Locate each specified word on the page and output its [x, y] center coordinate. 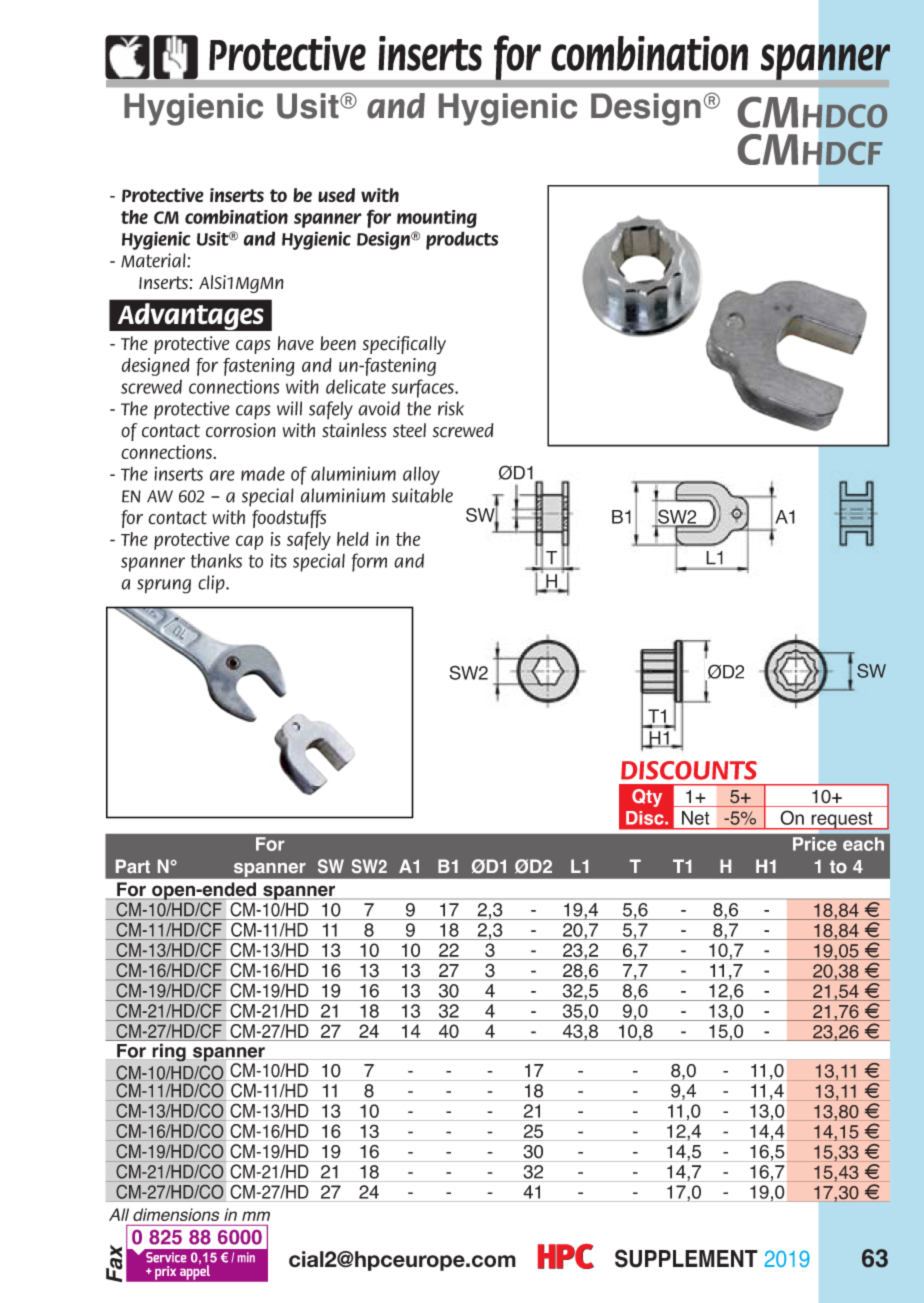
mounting [437, 219]
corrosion [241, 430]
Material [154, 260]
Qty [647, 798]
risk [451, 408]
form [369, 562]
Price [815, 844]
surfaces [423, 388]
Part [133, 866]
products [462, 240]
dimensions [176, 1214]
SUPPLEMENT [686, 1258]
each [863, 844]
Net [696, 818]
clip [212, 584]
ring [169, 1052]
